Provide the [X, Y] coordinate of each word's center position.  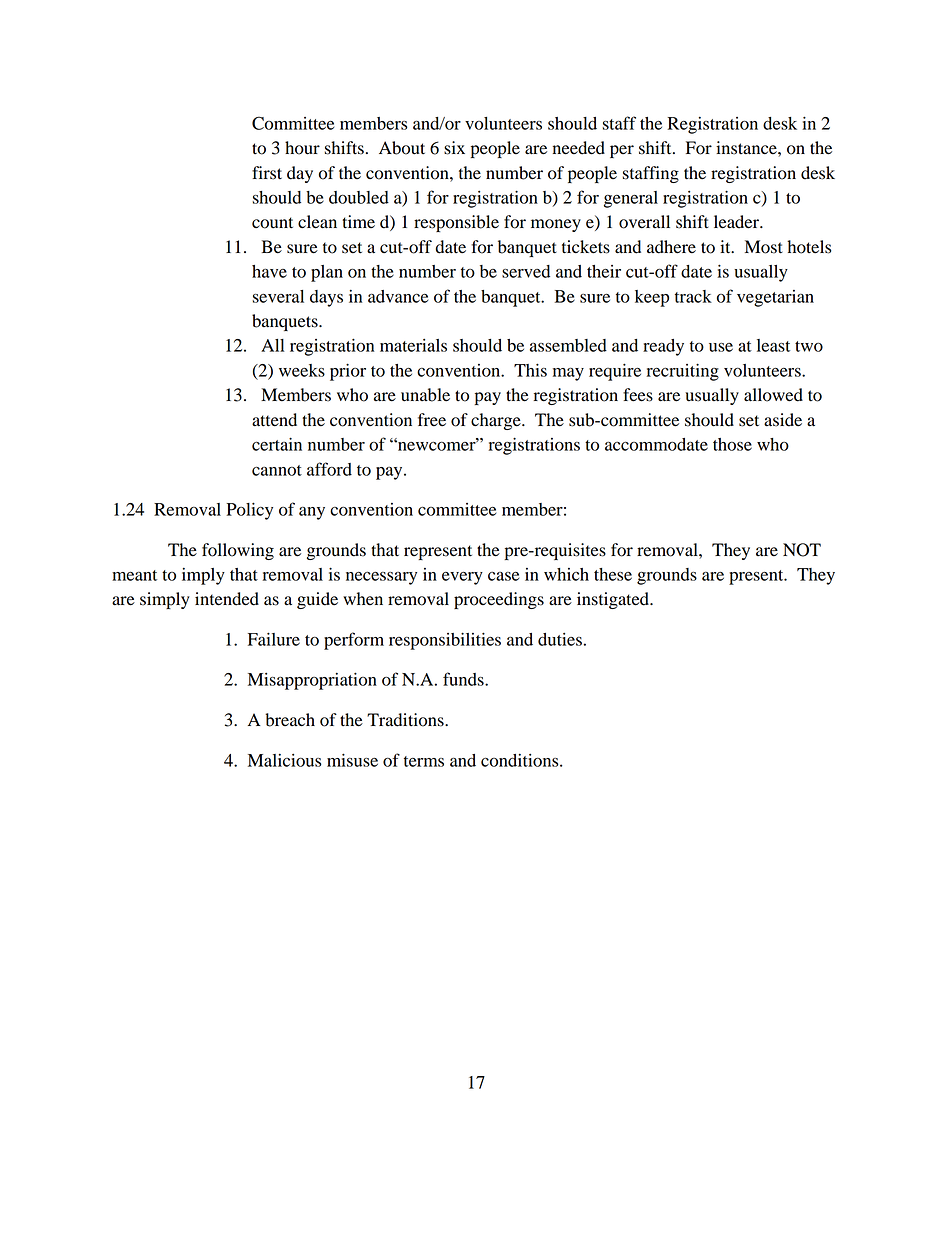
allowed [773, 395]
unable [425, 395]
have [269, 271]
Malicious [285, 760]
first [267, 173]
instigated [614, 600]
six [454, 148]
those [732, 444]
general [631, 199]
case [503, 576]
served [526, 271]
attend [274, 420]
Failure [274, 639]
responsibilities [445, 641]
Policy [249, 511]
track [693, 296]
